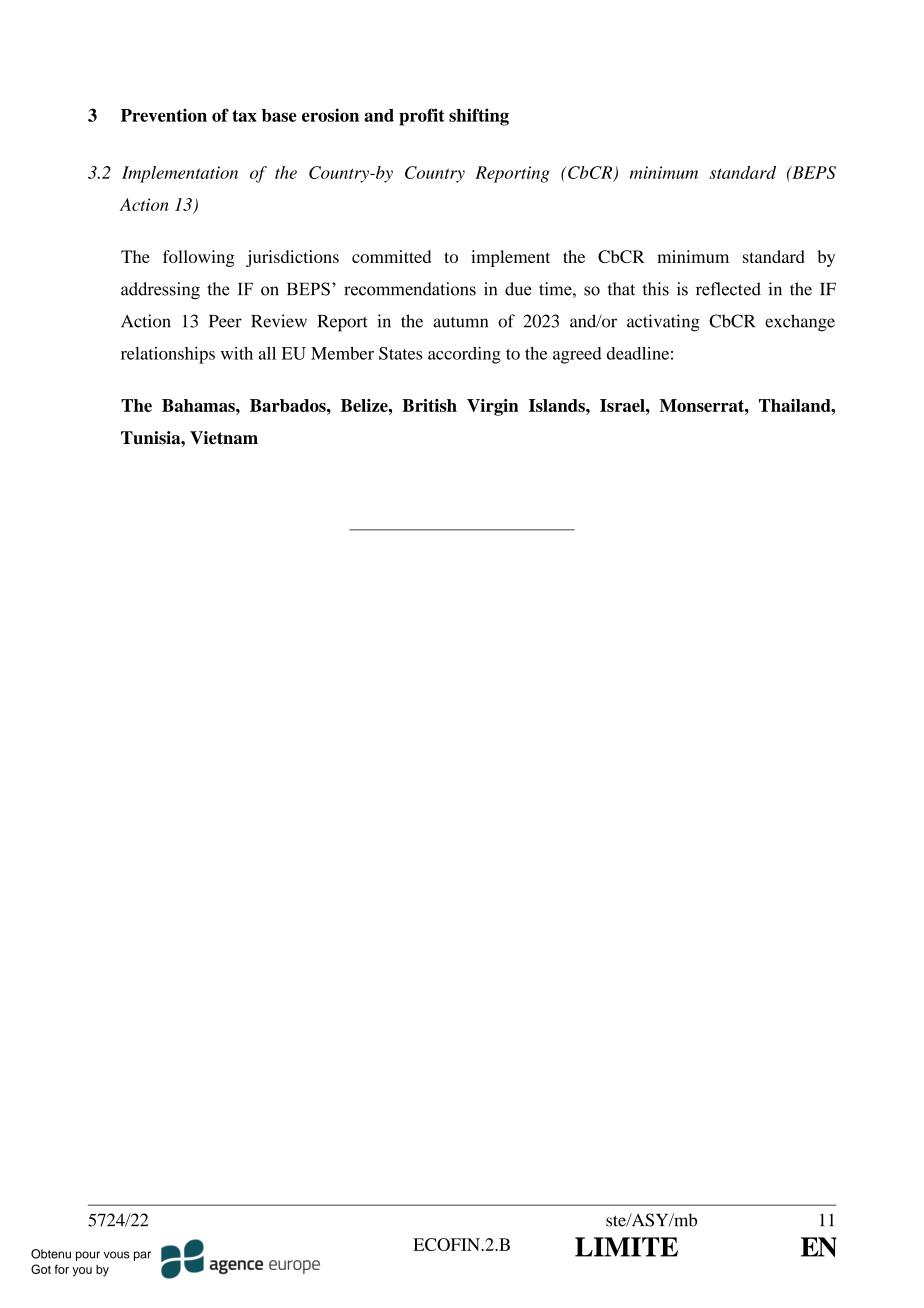 This image has width=924, height=1308. Describe the element at coordinates (117, 1255) in the image. I see `vous` at that location.
